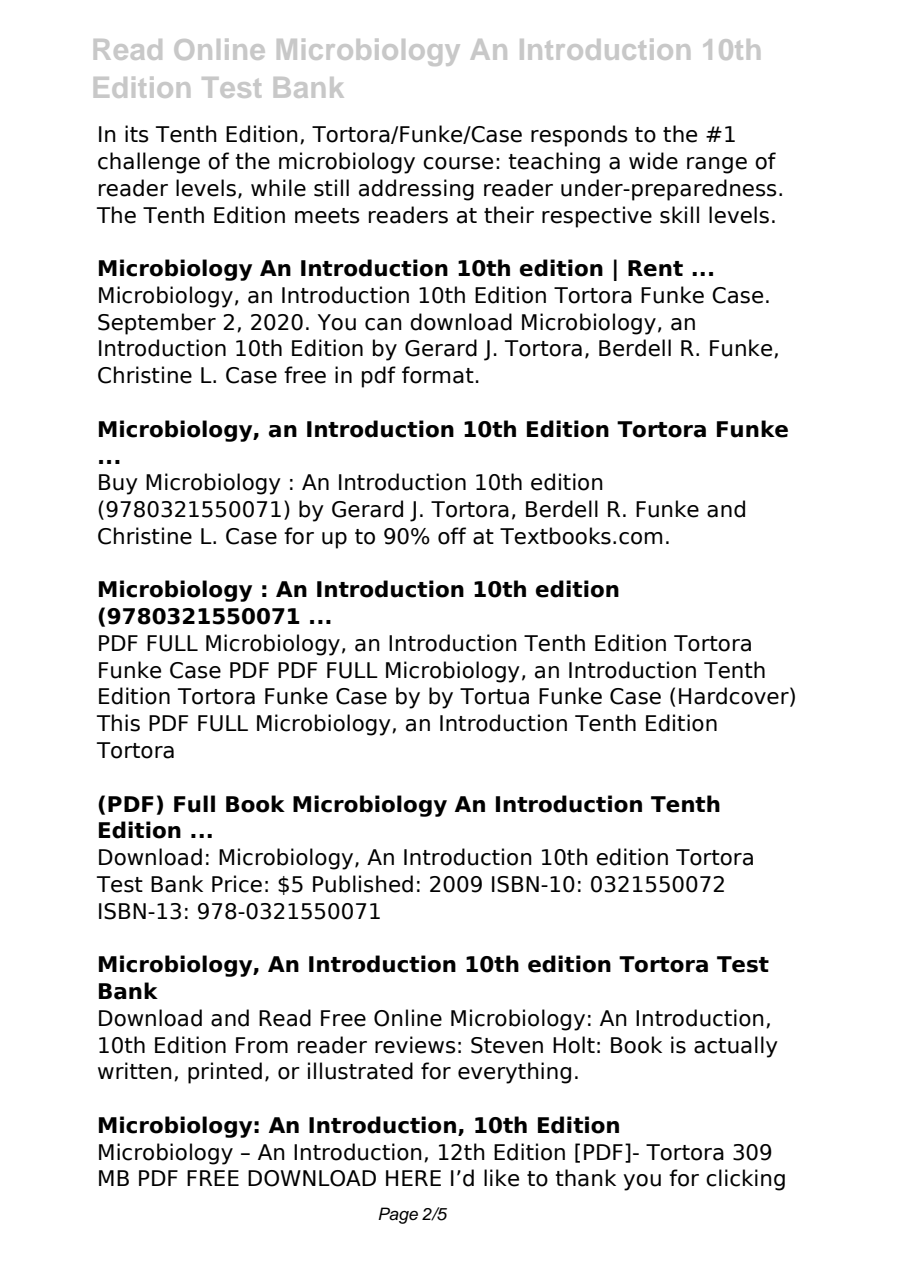 This screenshot has height=1275, width=899. What do you see at coordinates (653, 161) in the screenshot?
I see `wide` at bounding box center [653, 161].
